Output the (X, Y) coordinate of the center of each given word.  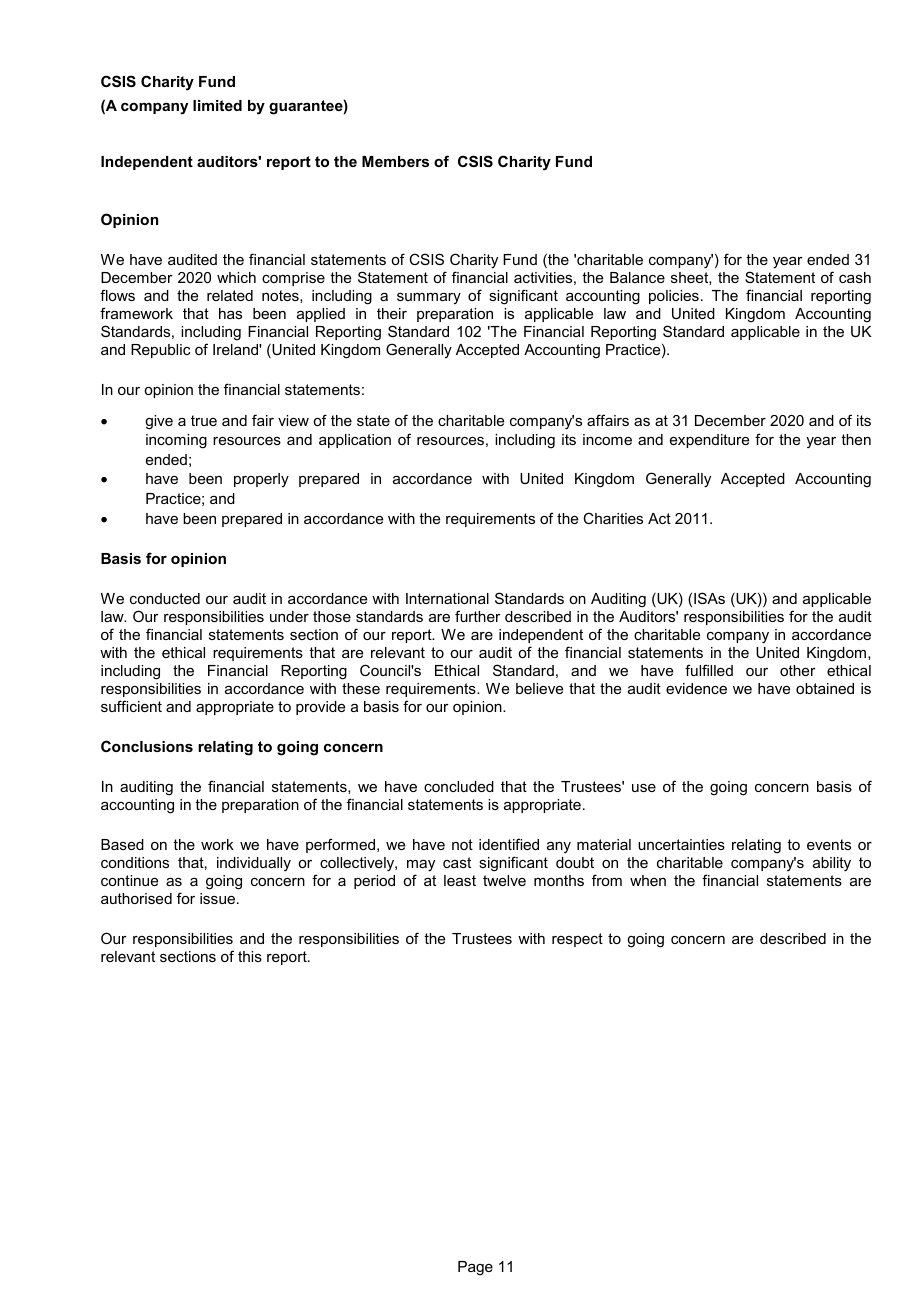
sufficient (131, 706)
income (607, 439)
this (250, 956)
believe (539, 688)
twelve (504, 880)
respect (577, 940)
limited (217, 105)
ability (832, 864)
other (798, 670)
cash (855, 277)
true (204, 420)
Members (395, 161)
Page (475, 1268)
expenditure (709, 441)
